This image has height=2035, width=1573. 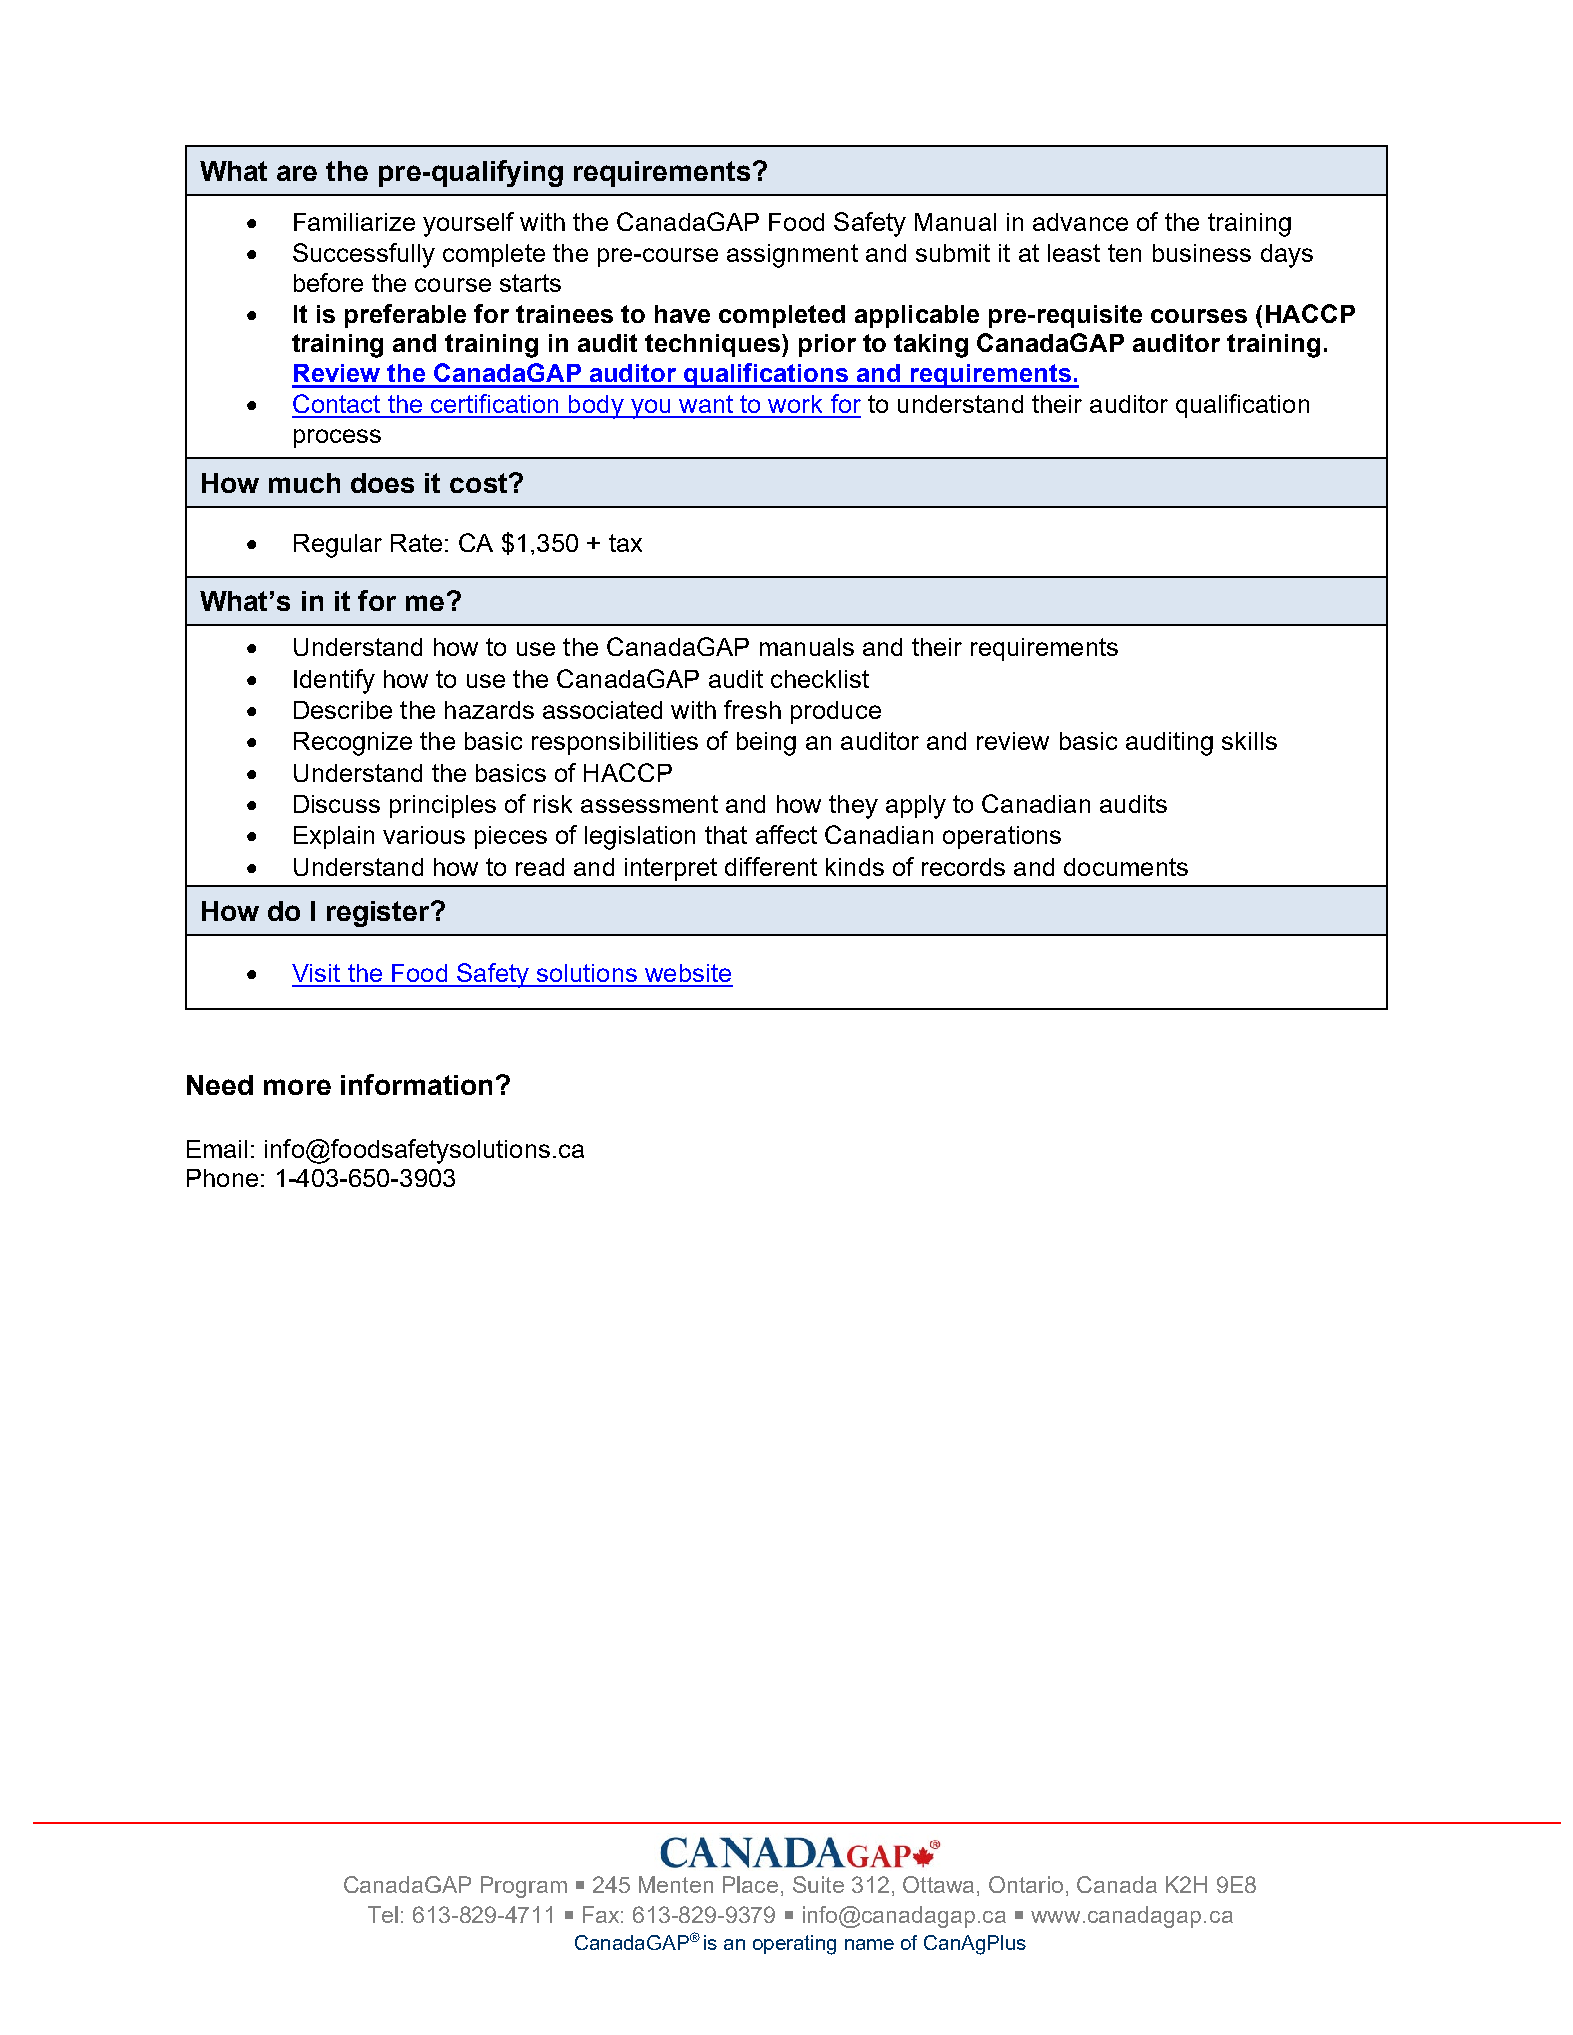 I want to click on Place, so click(x=750, y=1884).
